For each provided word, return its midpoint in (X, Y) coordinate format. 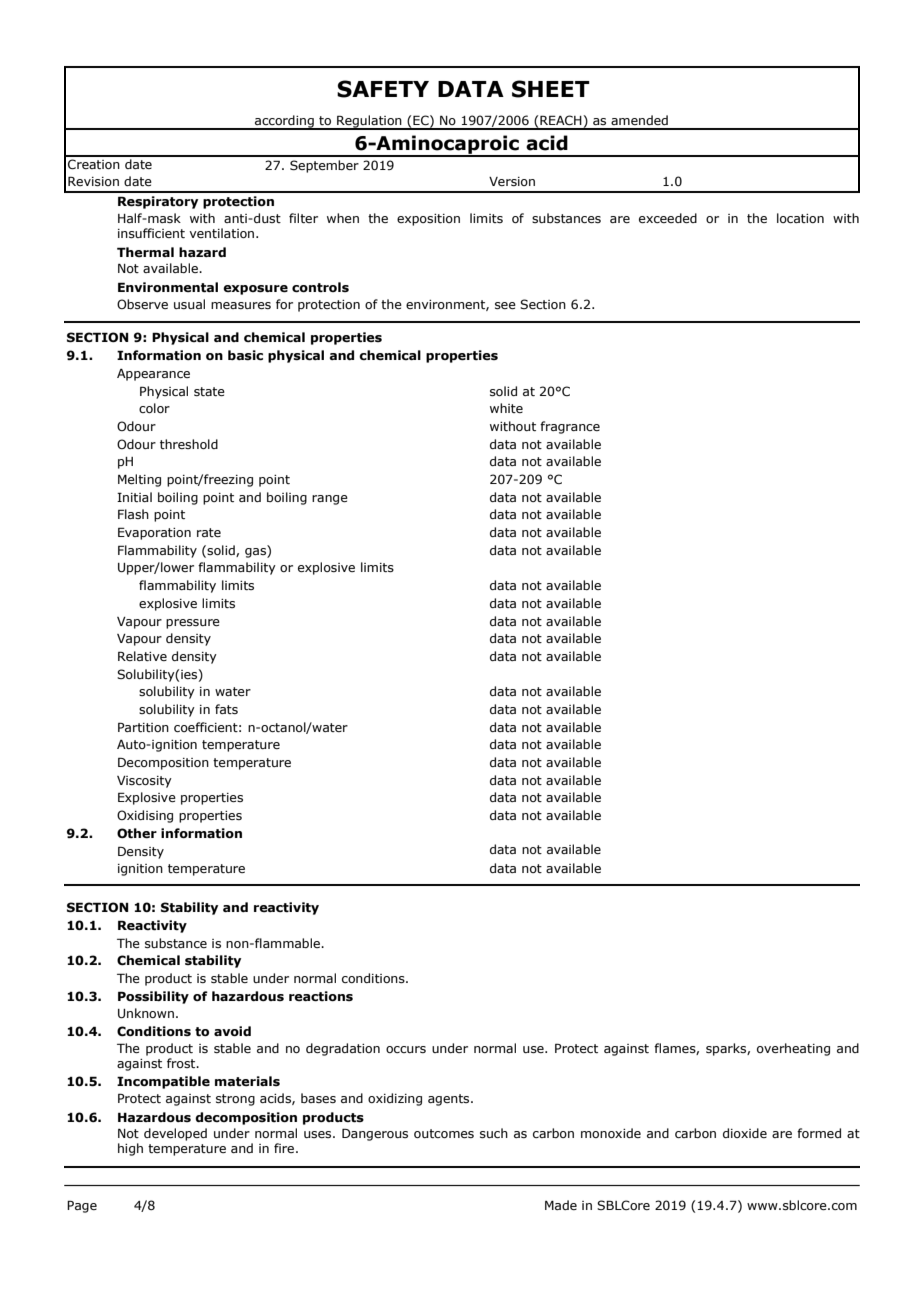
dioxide (745, 1133)
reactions (321, 996)
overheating (793, 1049)
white (506, 408)
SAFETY (383, 89)
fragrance (570, 427)
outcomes (444, 1133)
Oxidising (145, 816)
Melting (139, 480)
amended (639, 120)
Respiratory (158, 202)
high (130, 1149)
